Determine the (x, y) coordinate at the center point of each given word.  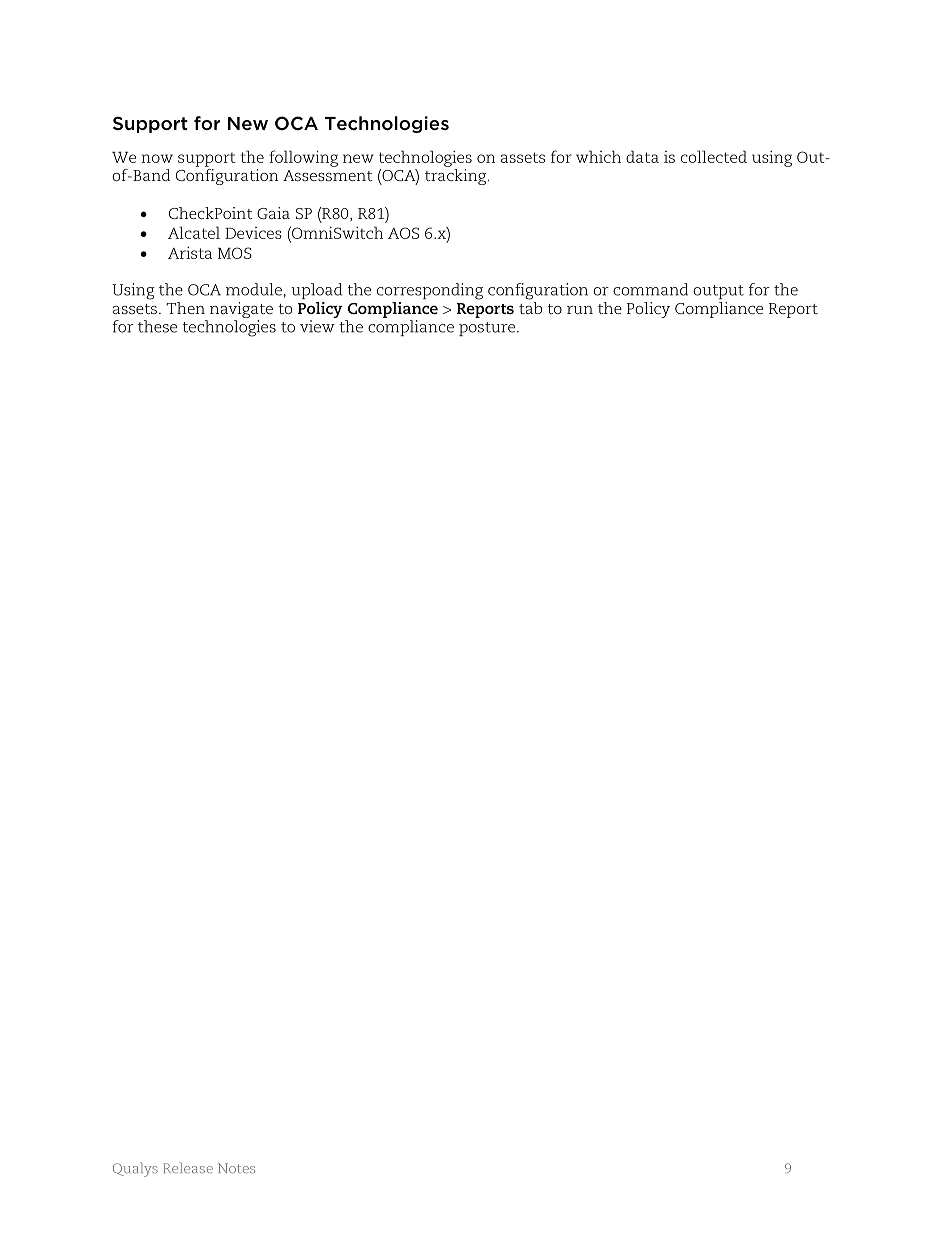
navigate (241, 311)
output (718, 292)
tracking (457, 175)
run (580, 310)
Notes (236, 1168)
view (317, 326)
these (157, 326)
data (642, 156)
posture (488, 329)
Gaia (273, 213)
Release (188, 1167)
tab (530, 306)
